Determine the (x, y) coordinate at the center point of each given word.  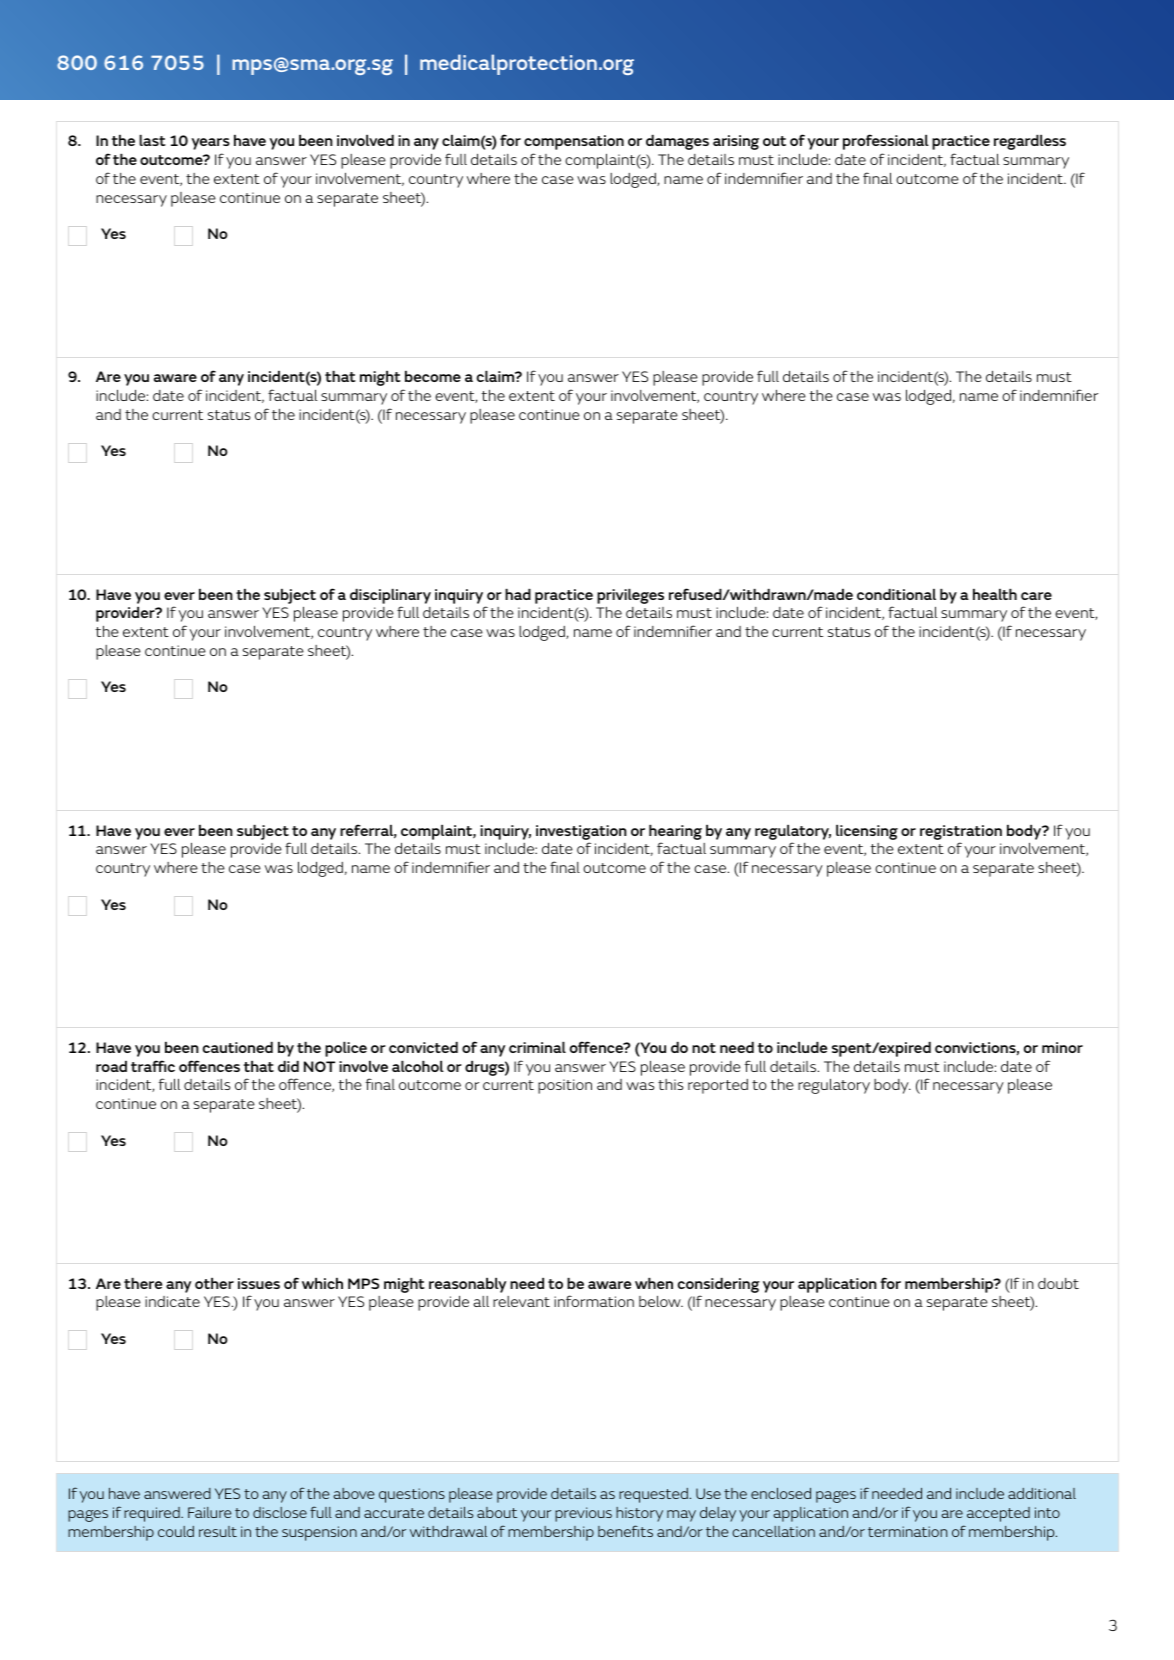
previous (583, 1514)
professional (886, 142)
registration (961, 832)
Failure (210, 1512)
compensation (574, 142)
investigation (581, 832)
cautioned (238, 1047)
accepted (998, 1514)
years (210, 144)
